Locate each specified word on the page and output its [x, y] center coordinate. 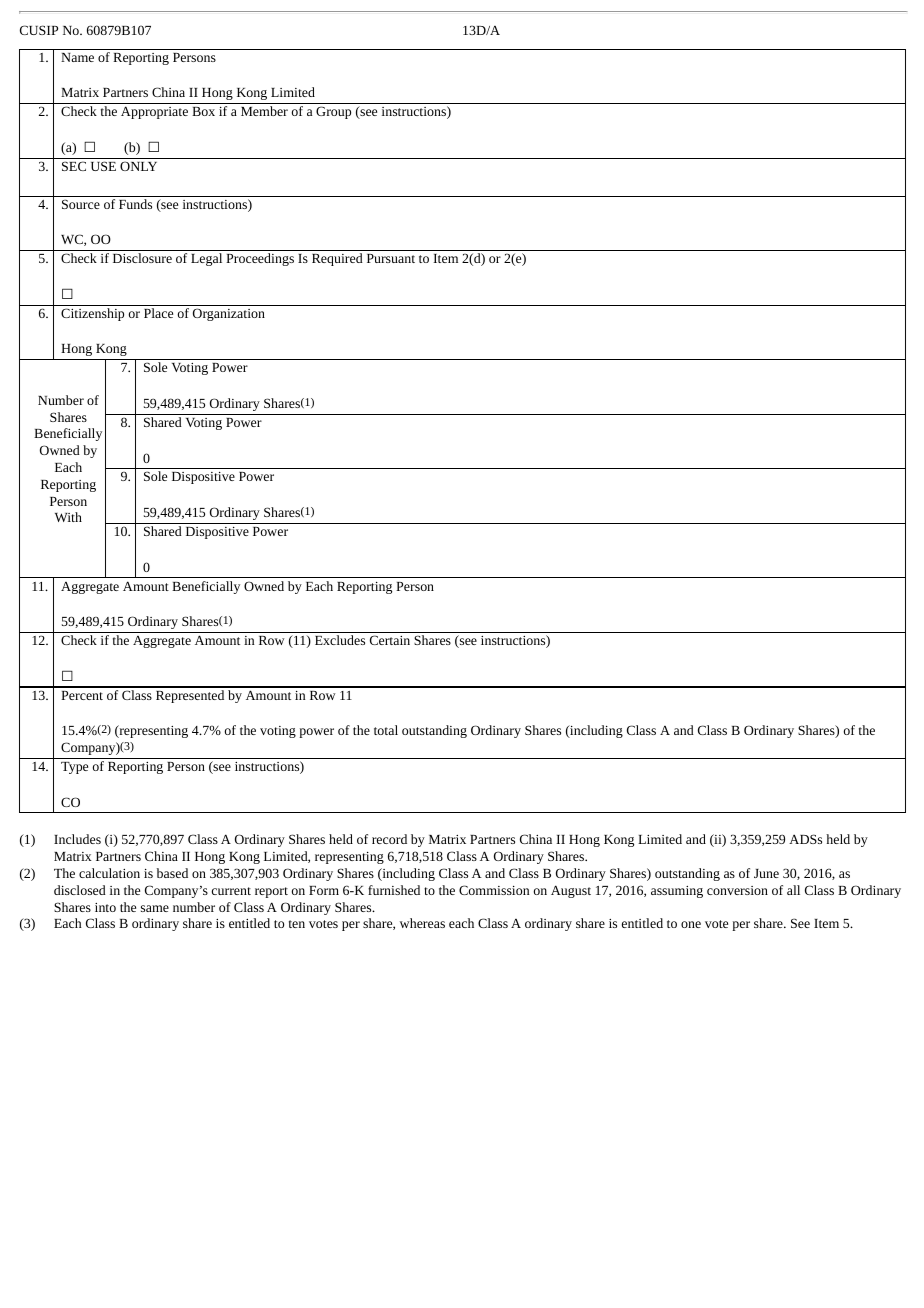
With [68, 517]
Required [337, 259]
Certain [390, 640]
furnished [394, 890]
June [766, 873]
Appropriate [154, 112]
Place [158, 313]
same [155, 908]
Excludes [340, 640]
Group [333, 112]
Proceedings [260, 259]
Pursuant [391, 258]
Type [74, 768]
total [386, 730]
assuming [677, 892]
